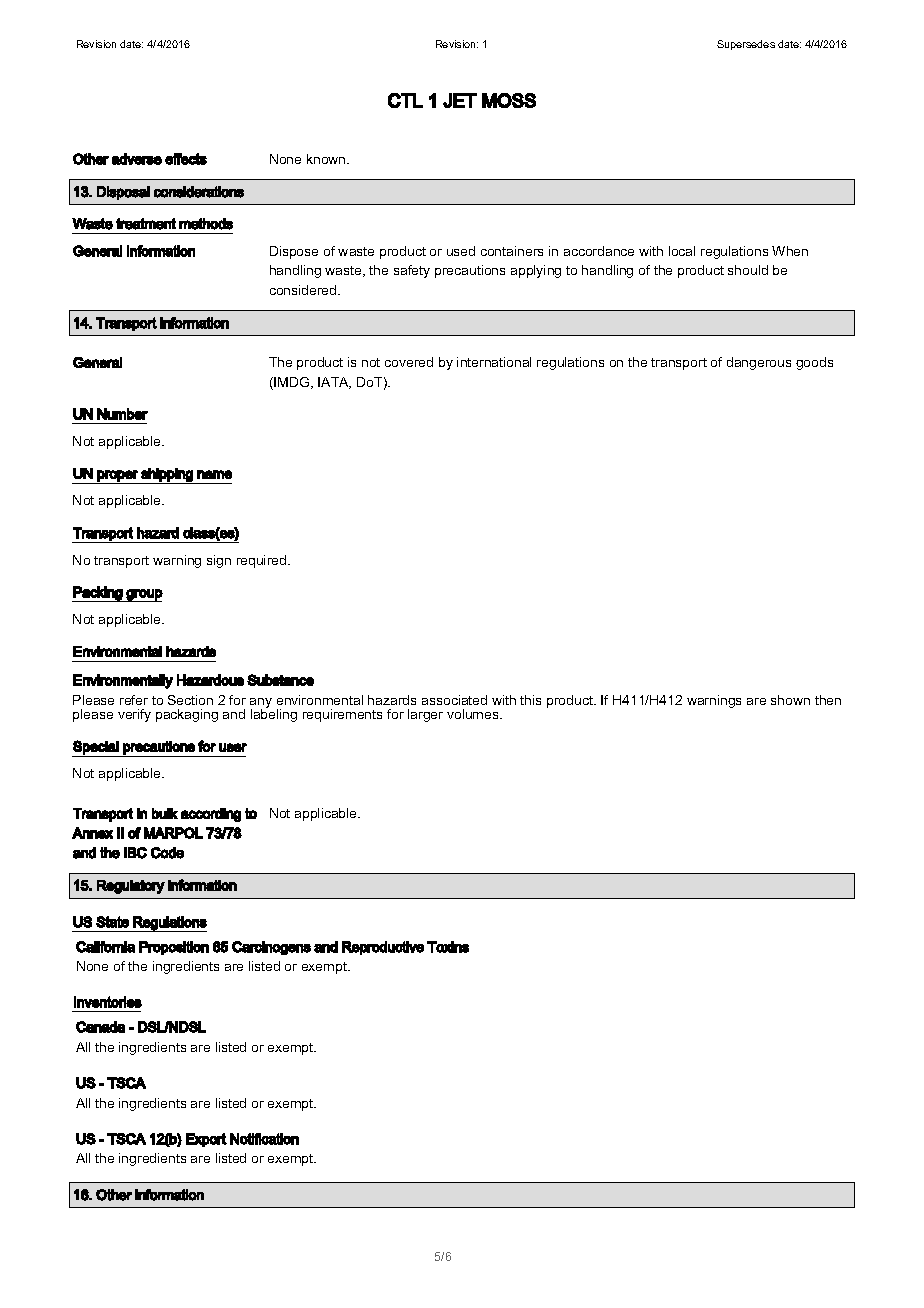 This screenshot has height=1308, width=924. I want to click on effects, so click(186, 159).
